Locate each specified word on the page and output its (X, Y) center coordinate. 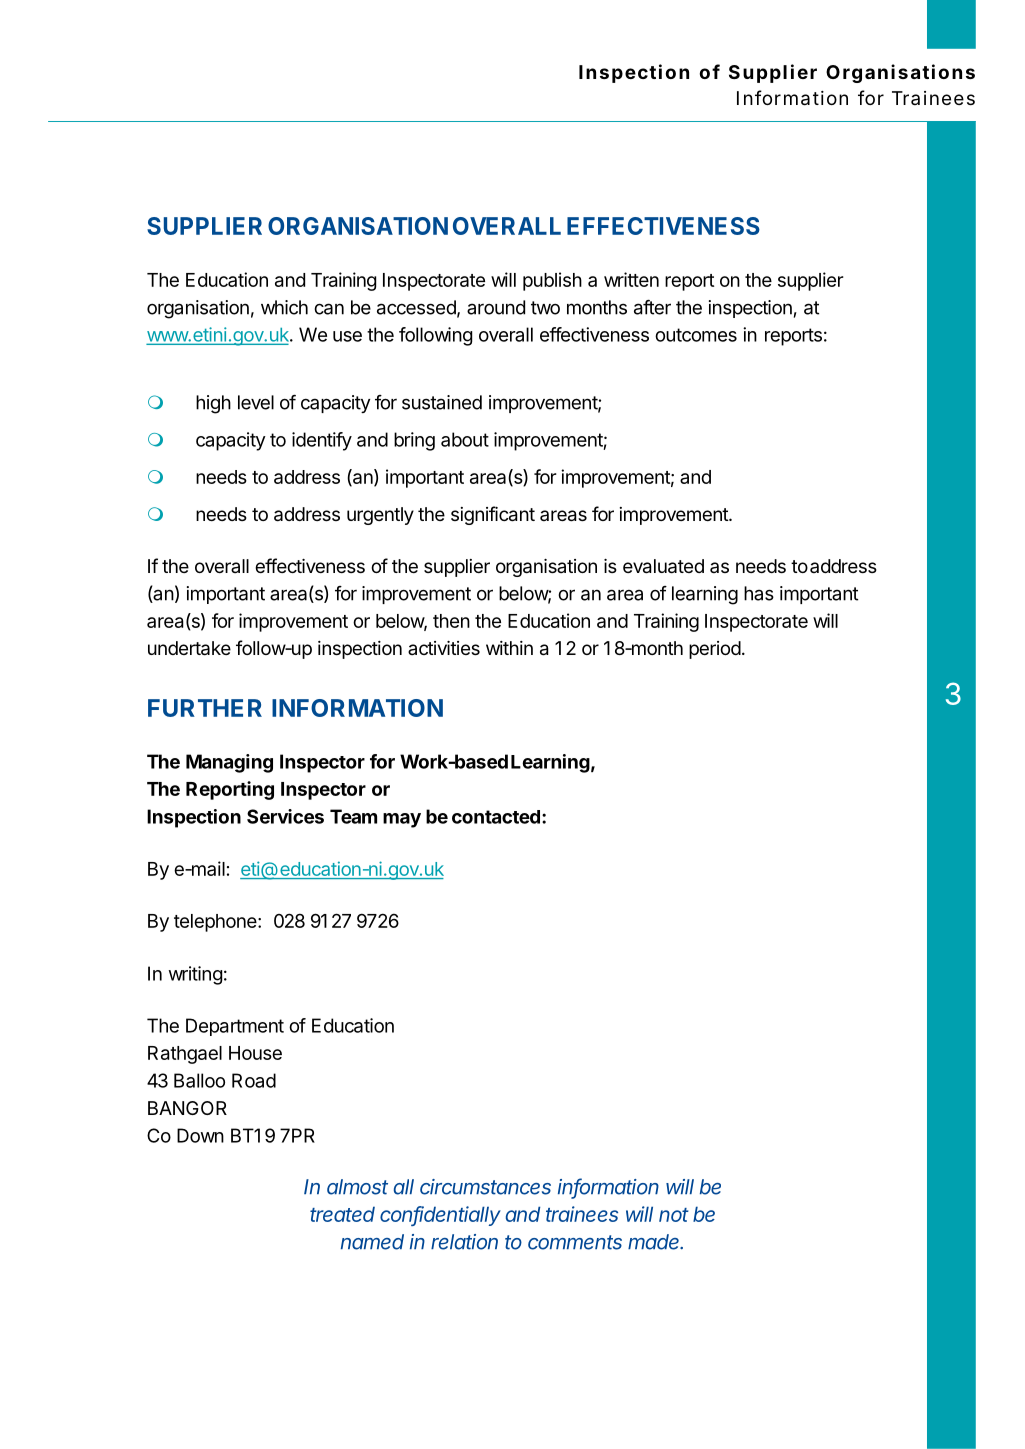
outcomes (696, 335)
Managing (229, 763)
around (496, 307)
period (715, 650)
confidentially (440, 1216)
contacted (496, 817)
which (284, 307)
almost (357, 1187)
